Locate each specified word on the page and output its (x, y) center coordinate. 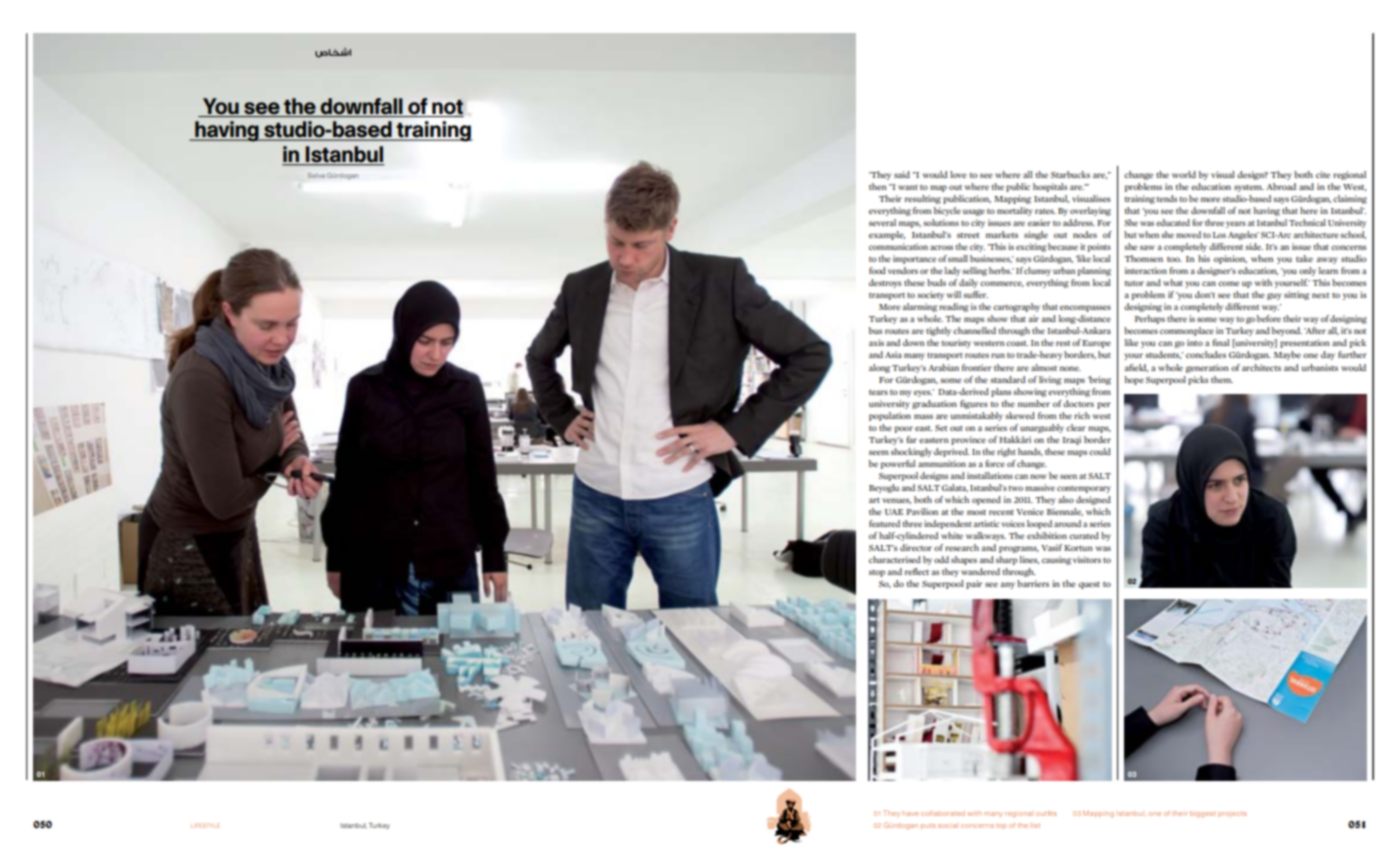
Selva (316, 175)
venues (897, 501)
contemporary (1084, 489)
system (1249, 188)
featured (884, 523)
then (878, 186)
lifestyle (205, 825)
